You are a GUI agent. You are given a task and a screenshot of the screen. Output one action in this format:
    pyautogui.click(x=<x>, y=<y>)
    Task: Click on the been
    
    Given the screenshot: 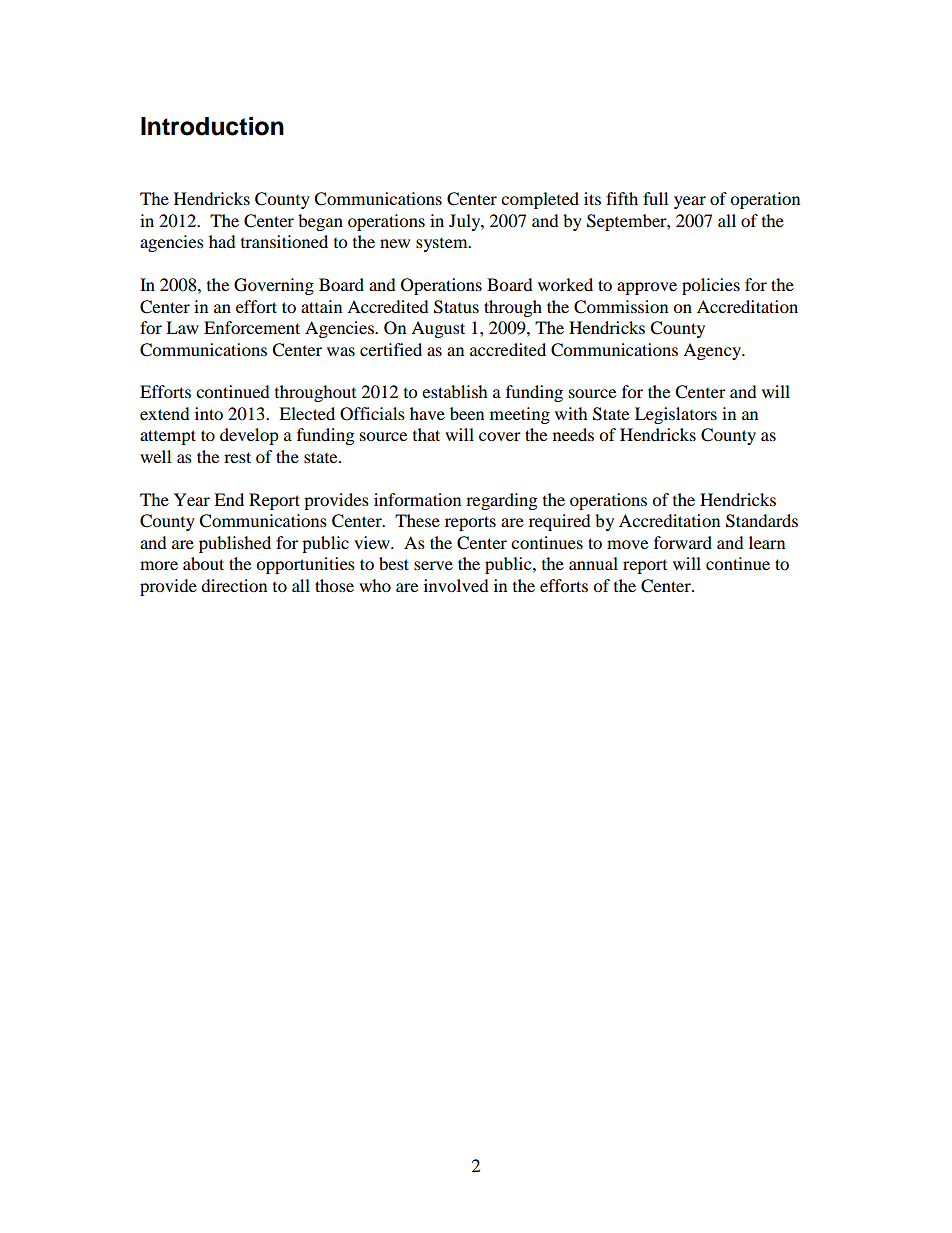 What is the action you would take?
    pyautogui.click(x=467, y=413)
